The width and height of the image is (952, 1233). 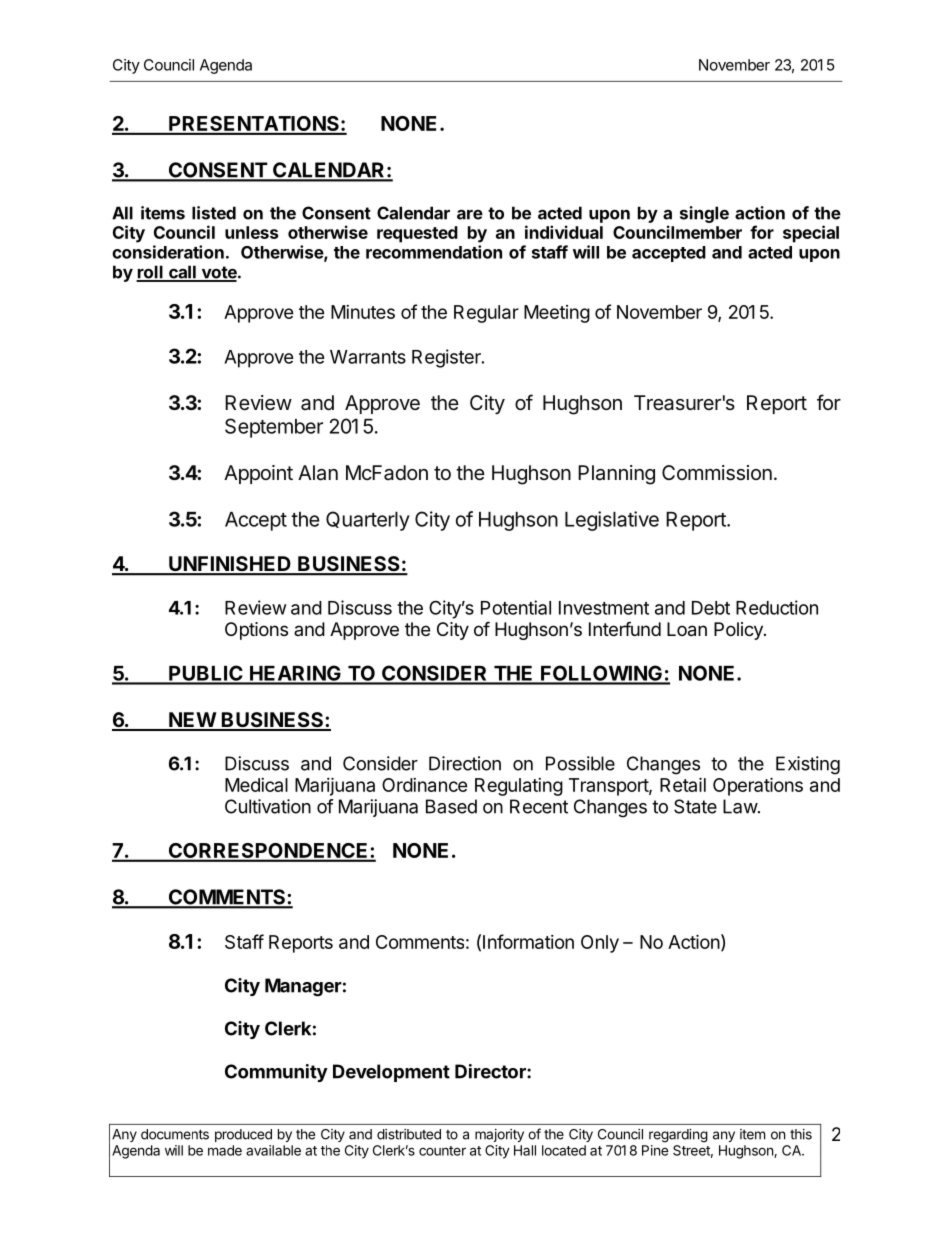 I want to click on produced, so click(x=243, y=1135).
